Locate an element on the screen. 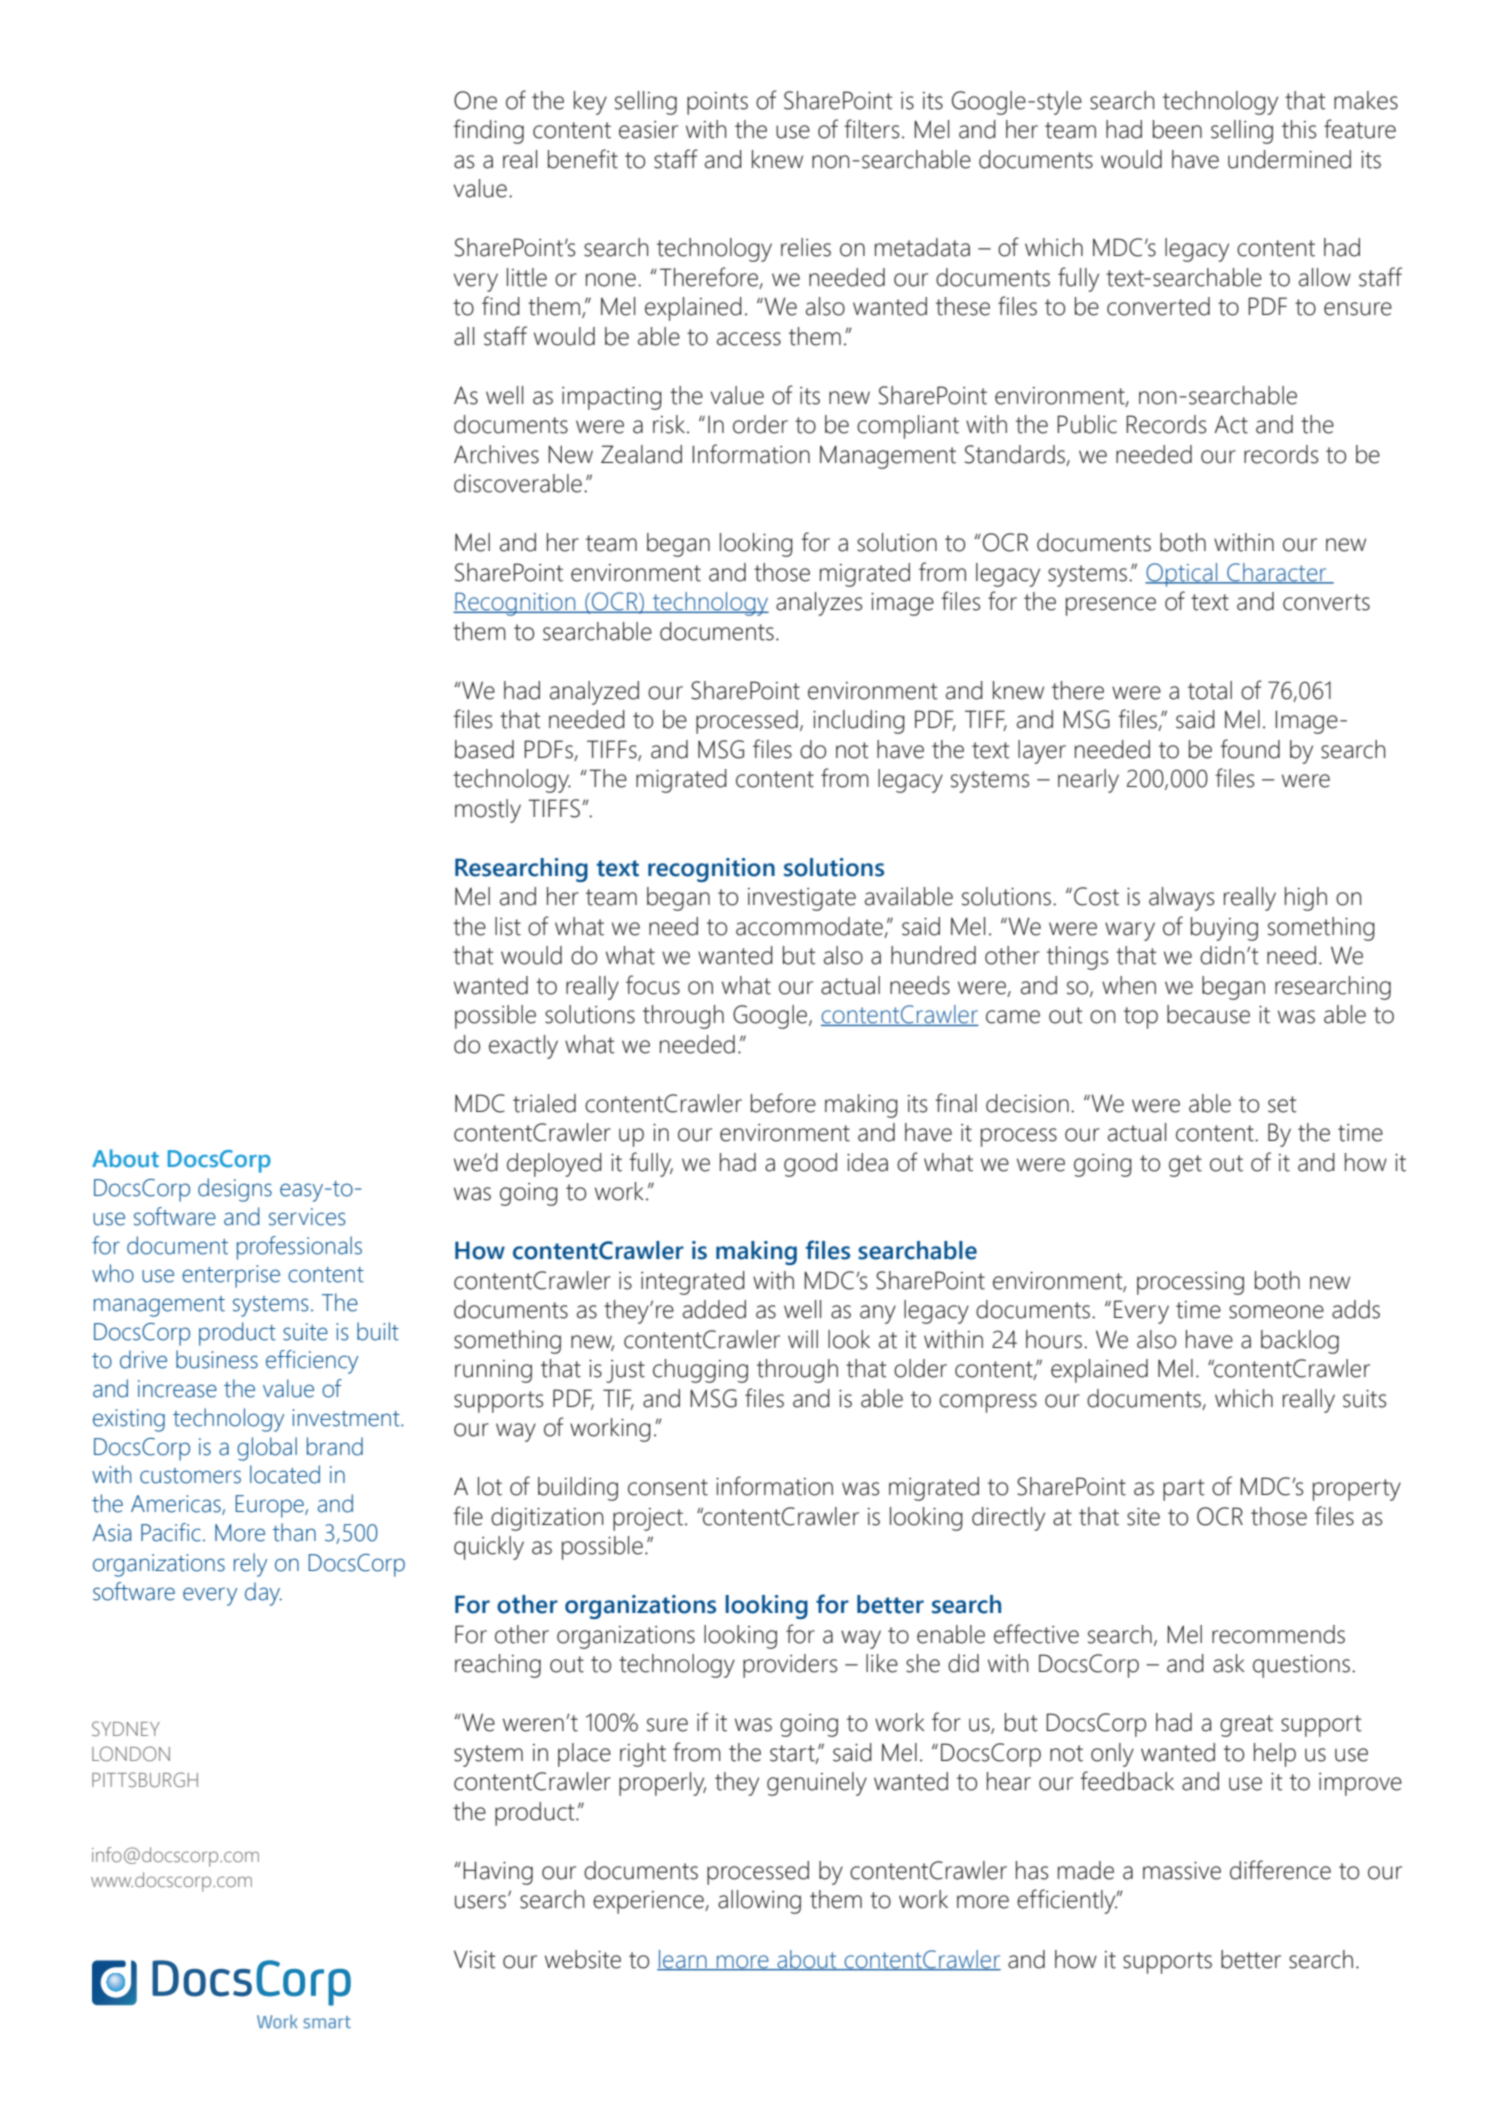  experience is located at coordinates (649, 1902).
